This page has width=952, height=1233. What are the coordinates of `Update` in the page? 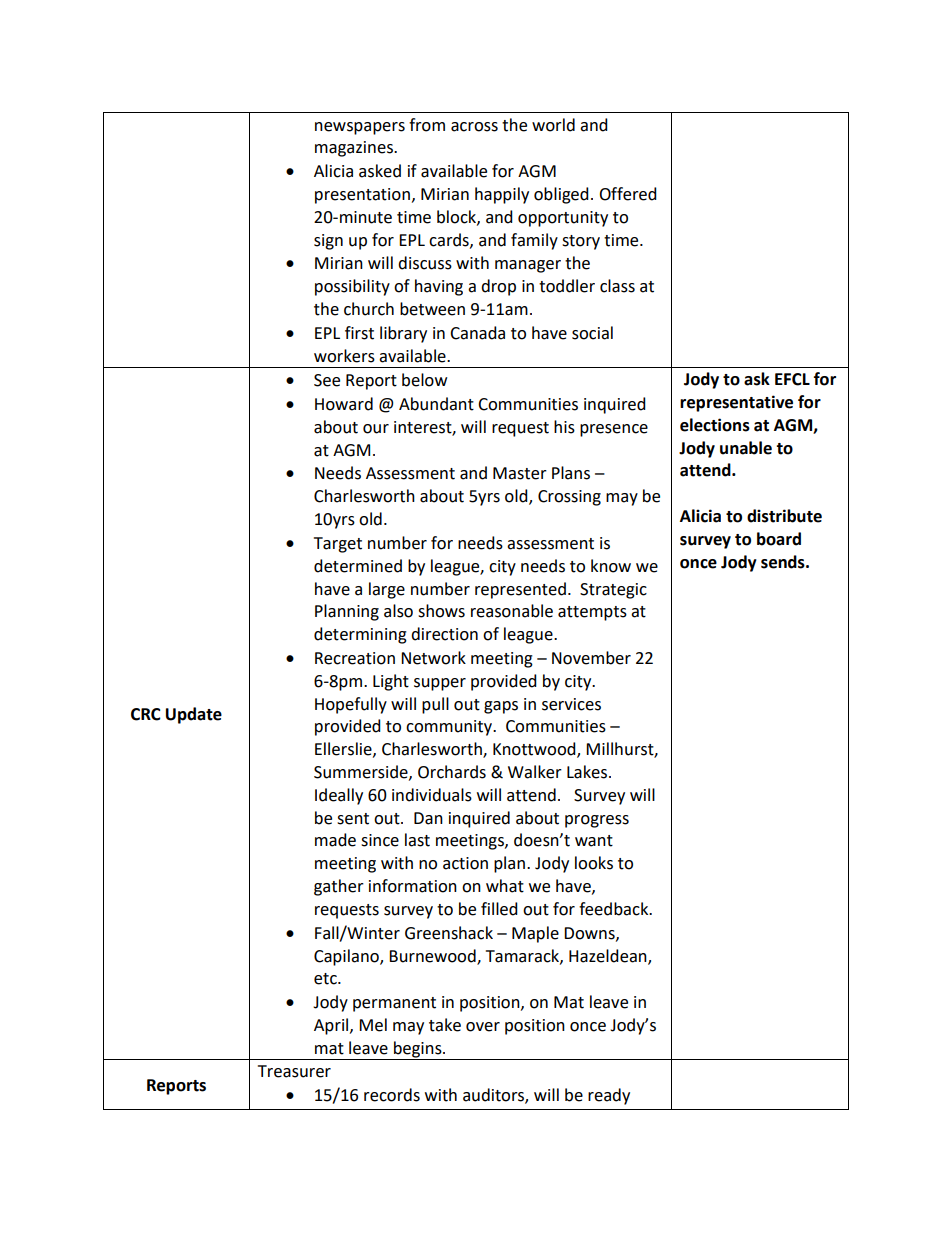 It's located at (194, 715).
